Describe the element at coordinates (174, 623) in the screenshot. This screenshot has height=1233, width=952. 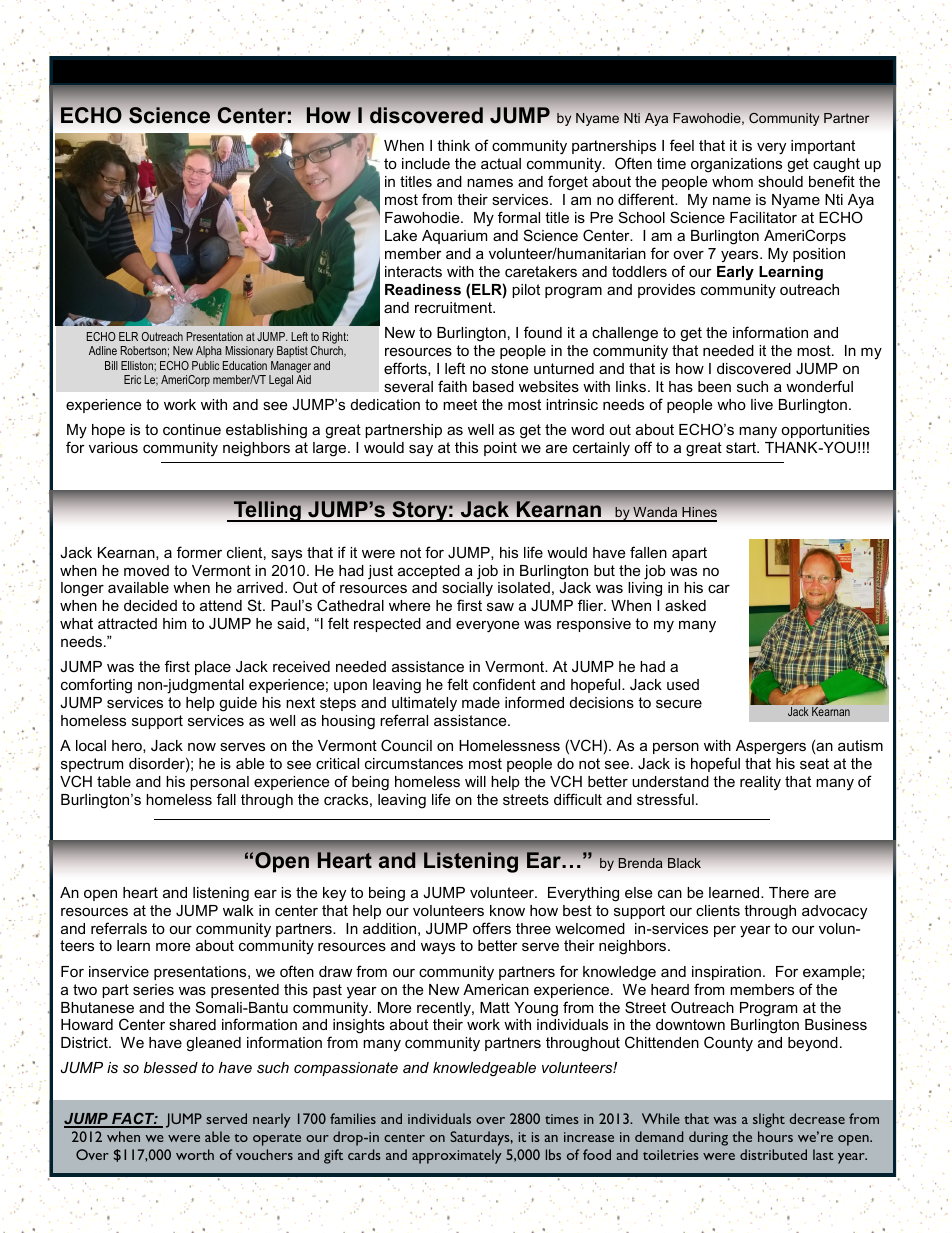
I see `him` at that location.
